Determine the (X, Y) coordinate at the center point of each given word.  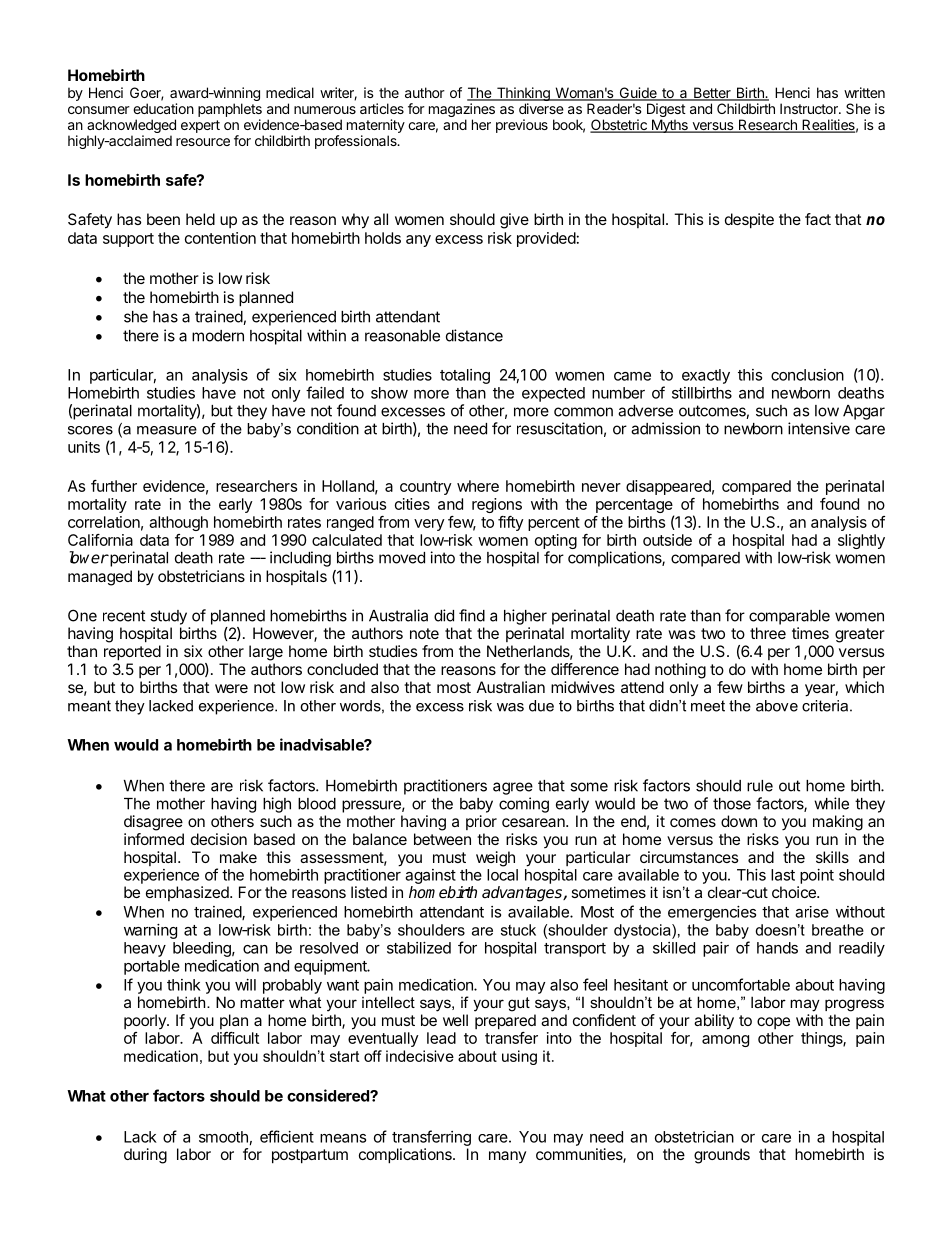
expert (200, 126)
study (168, 617)
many (507, 1157)
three (768, 633)
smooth (223, 1137)
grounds (722, 1156)
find (472, 615)
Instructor (810, 108)
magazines (462, 111)
